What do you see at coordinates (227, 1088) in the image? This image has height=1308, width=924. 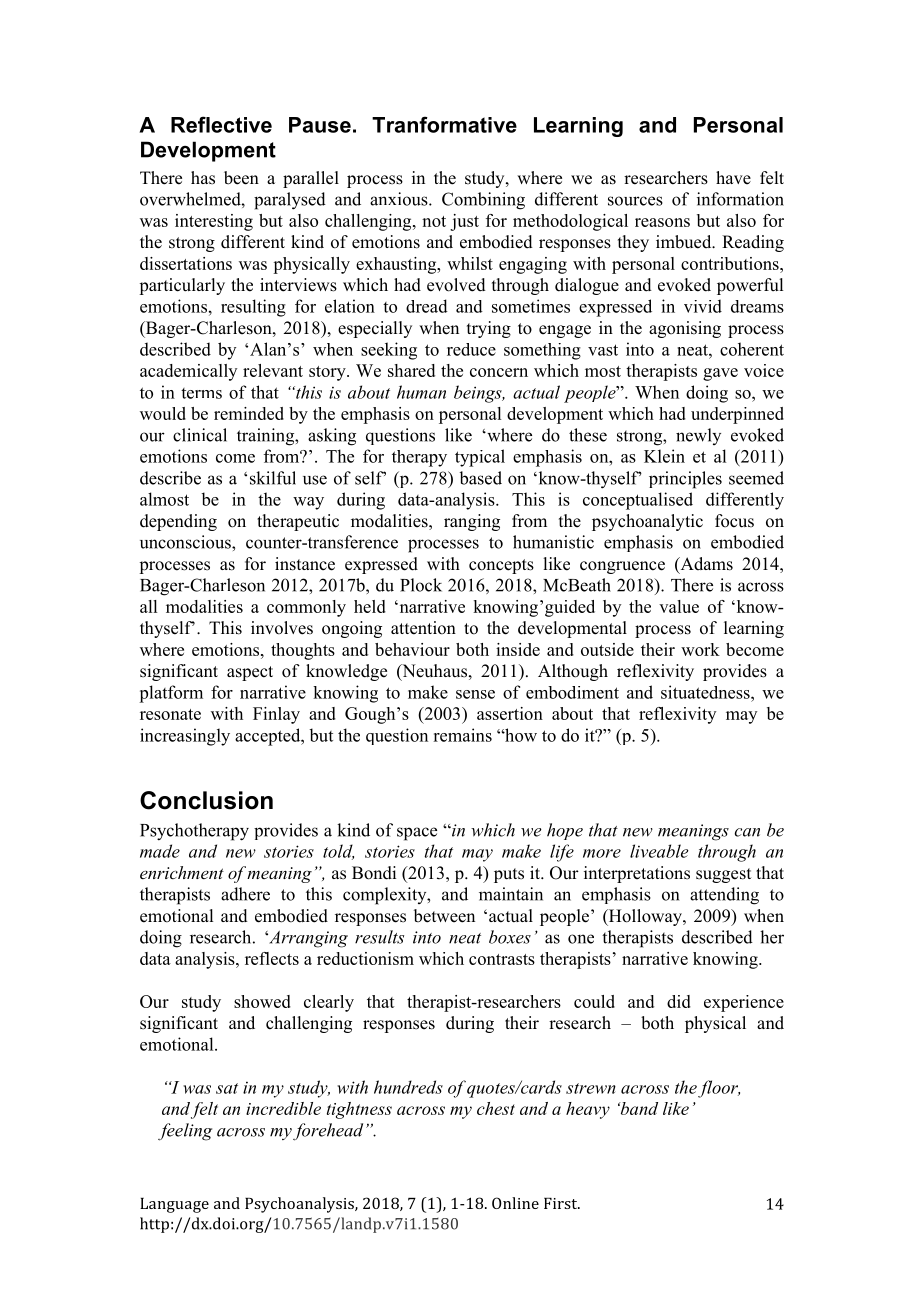 I see `sat` at bounding box center [227, 1088].
